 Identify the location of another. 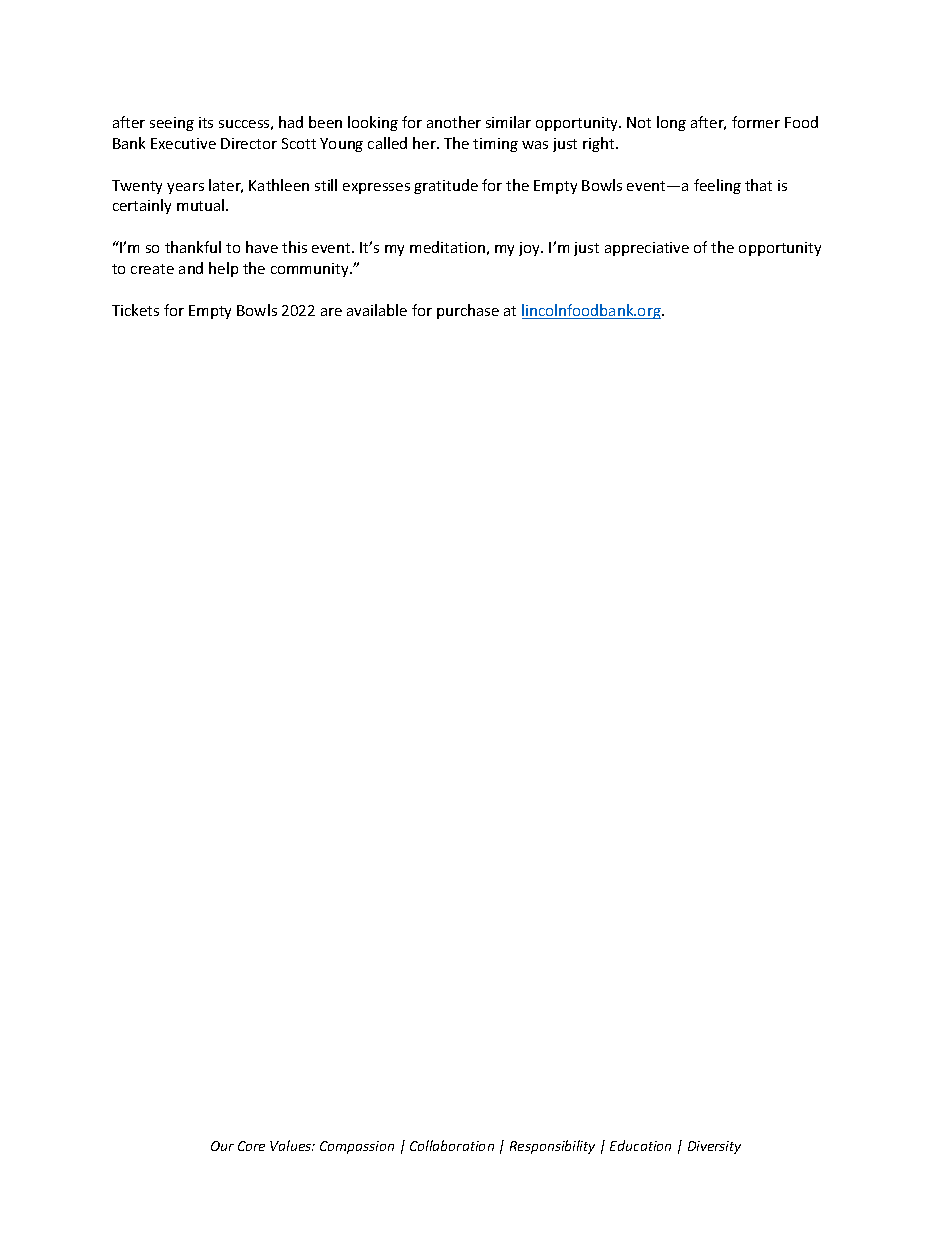
(454, 122).
